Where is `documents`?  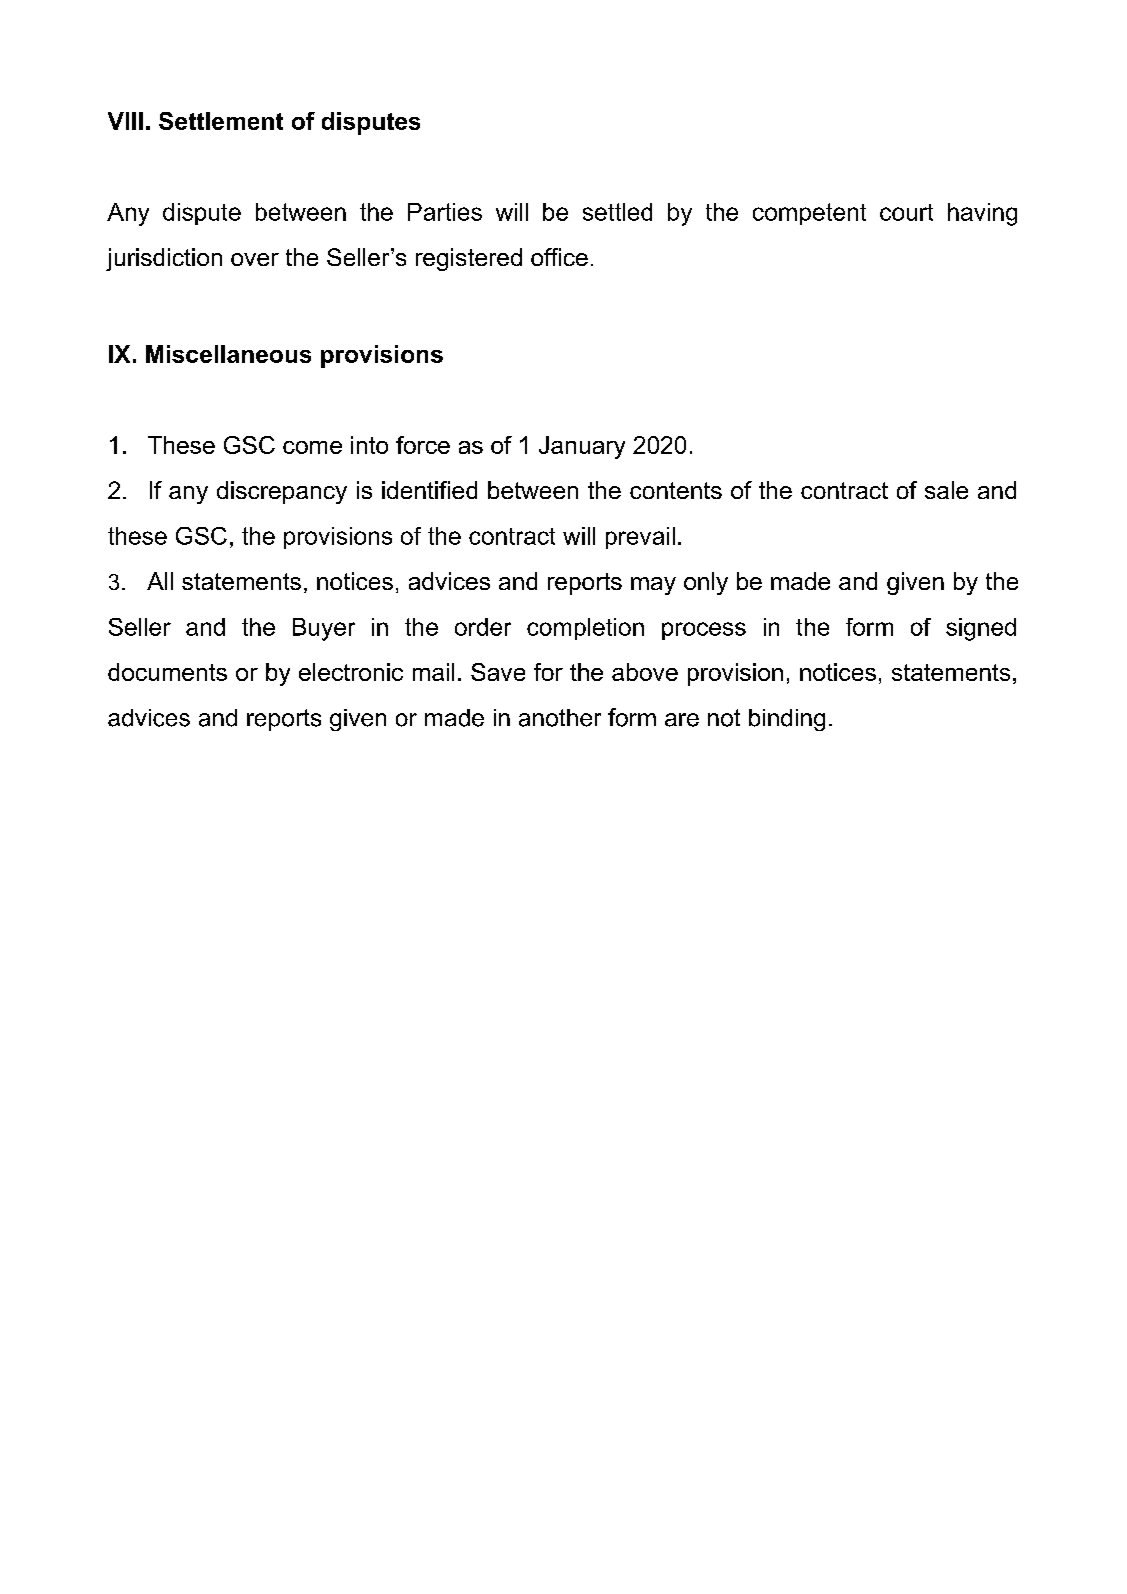
documents is located at coordinates (167, 672).
